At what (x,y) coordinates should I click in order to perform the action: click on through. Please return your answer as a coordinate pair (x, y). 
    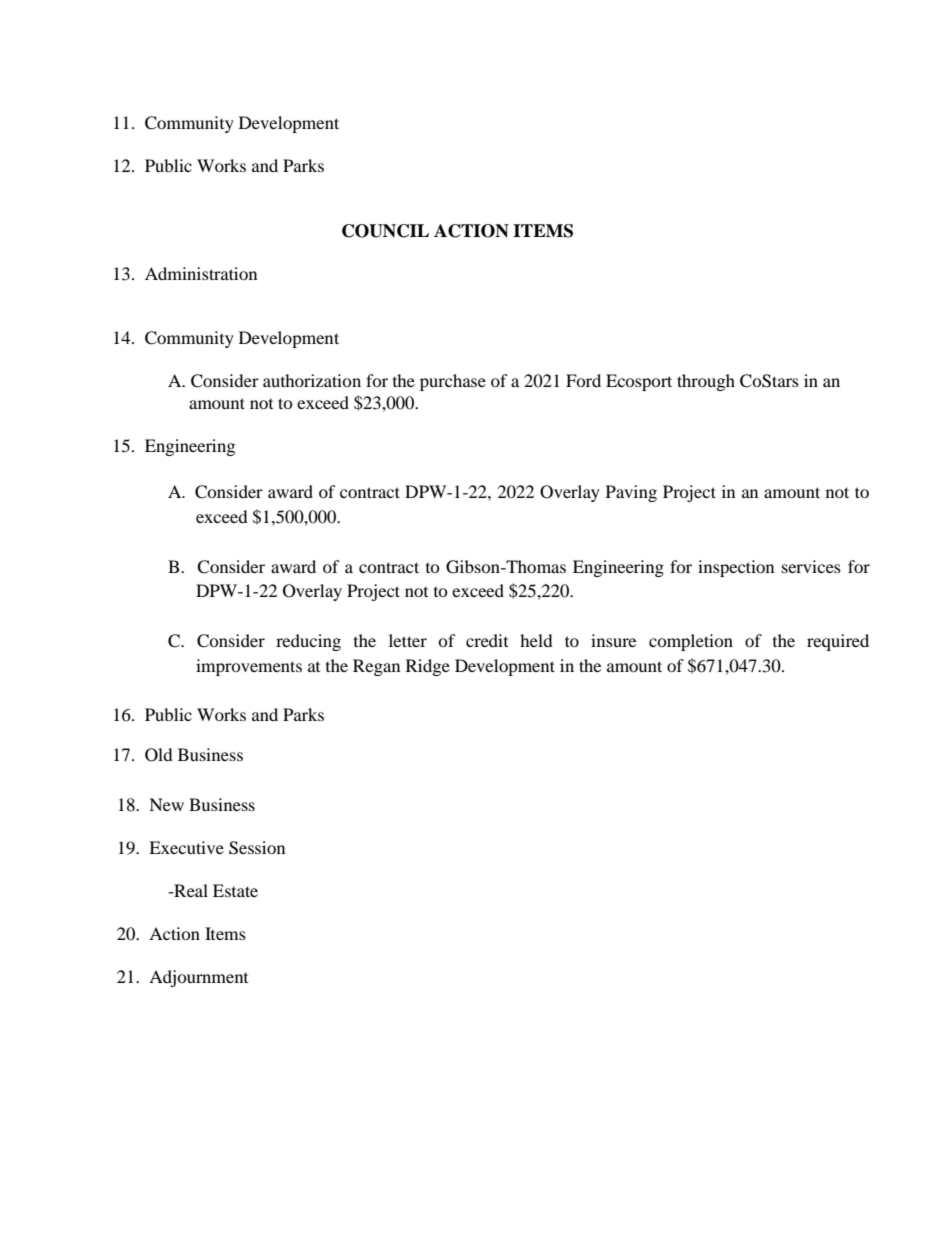
    Looking at the image, I should click on (706, 382).
